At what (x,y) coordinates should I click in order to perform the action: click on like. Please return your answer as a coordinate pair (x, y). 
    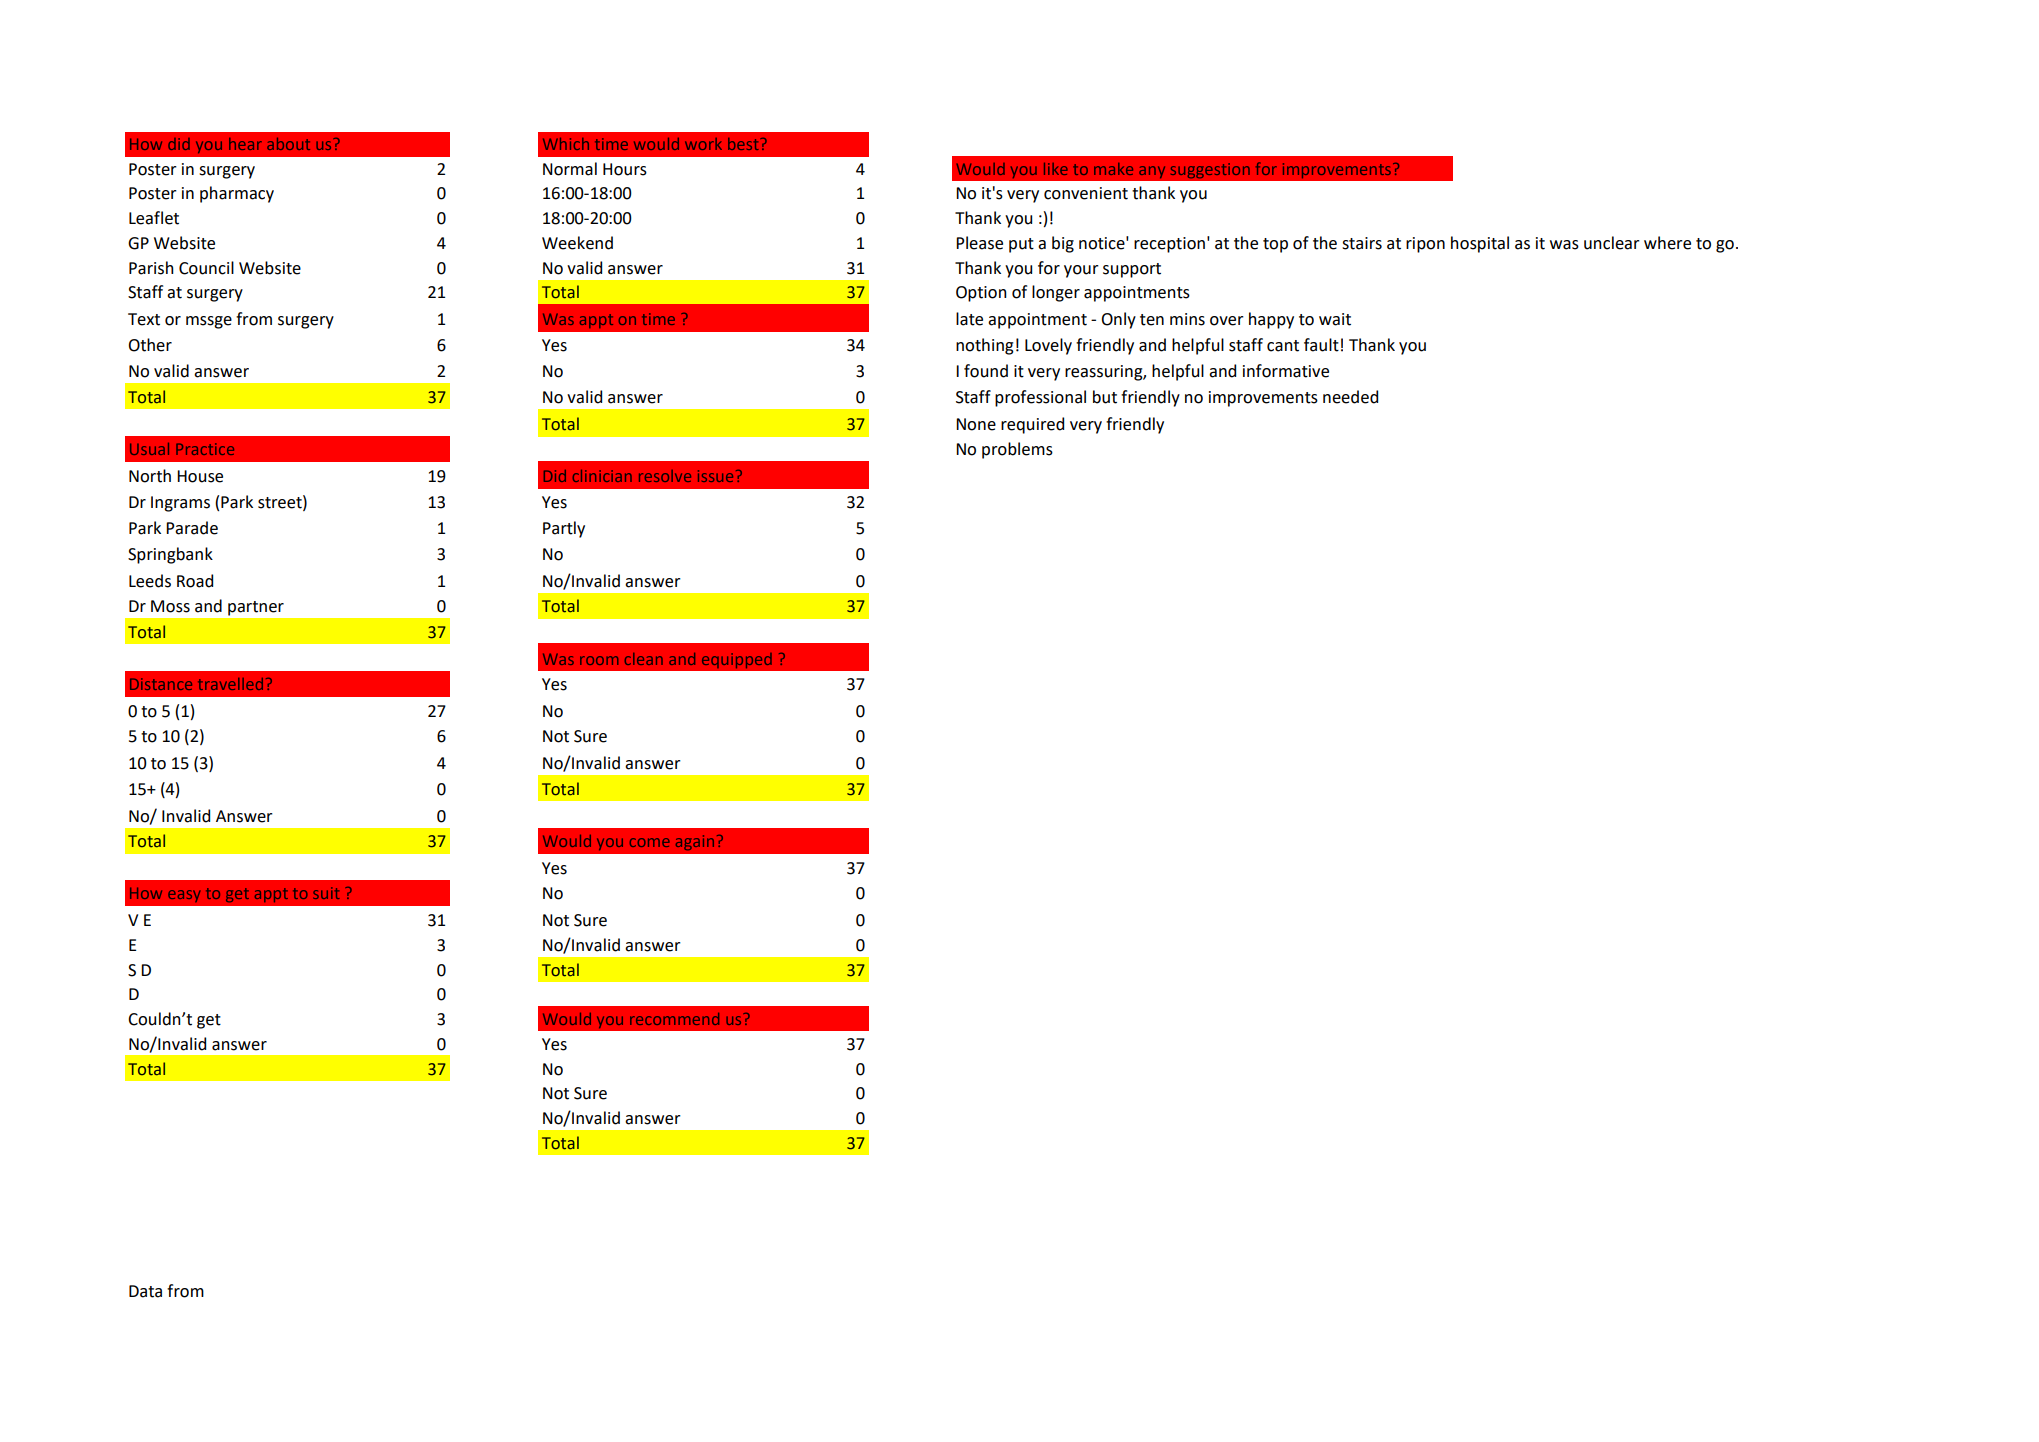
    Looking at the image, I should click on (1056, 169).
